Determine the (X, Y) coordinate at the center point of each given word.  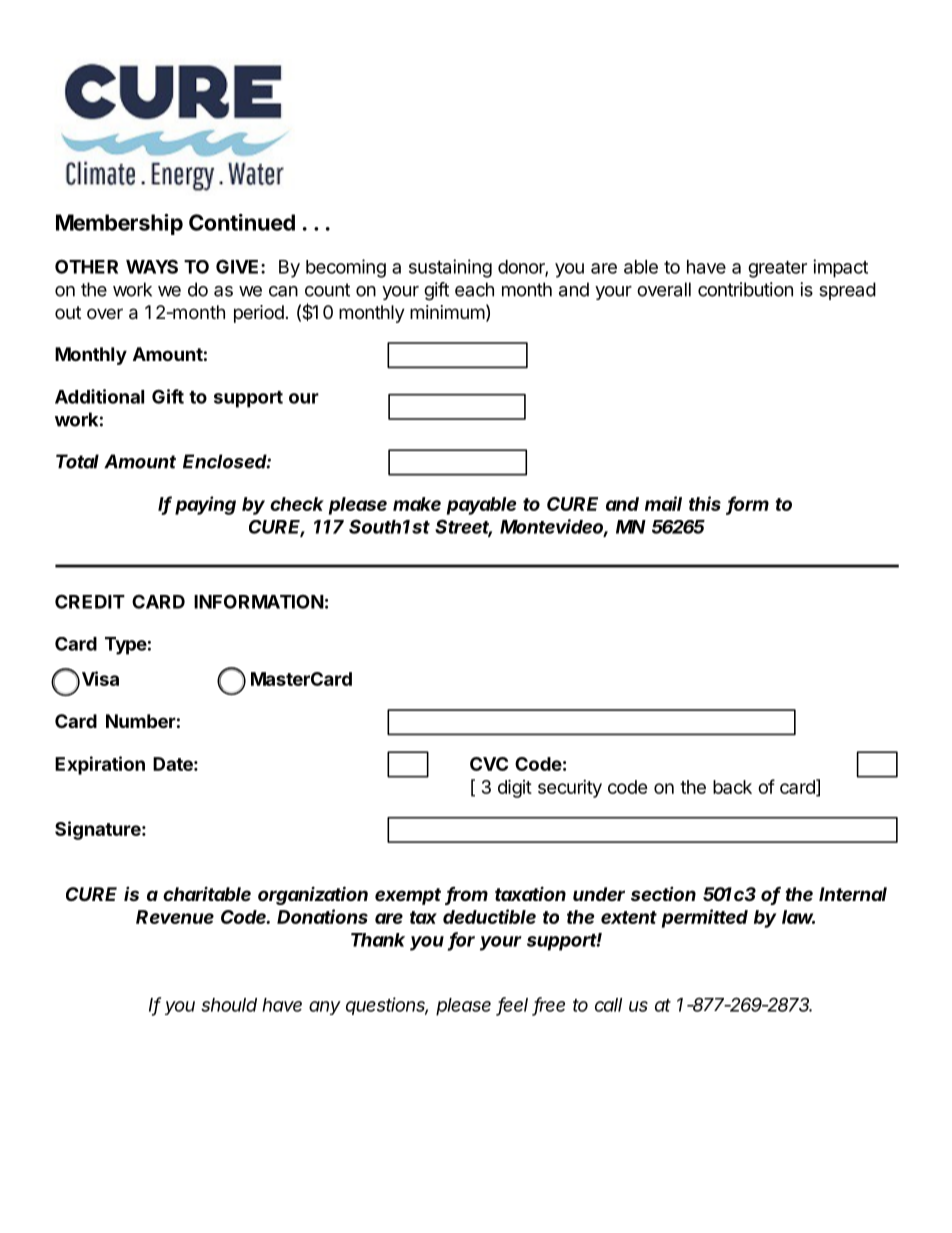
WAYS (152, 266)
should (229, 1005)
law (798, 917)
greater (777, 269)
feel (513, 1005)
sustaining (450, 268)
